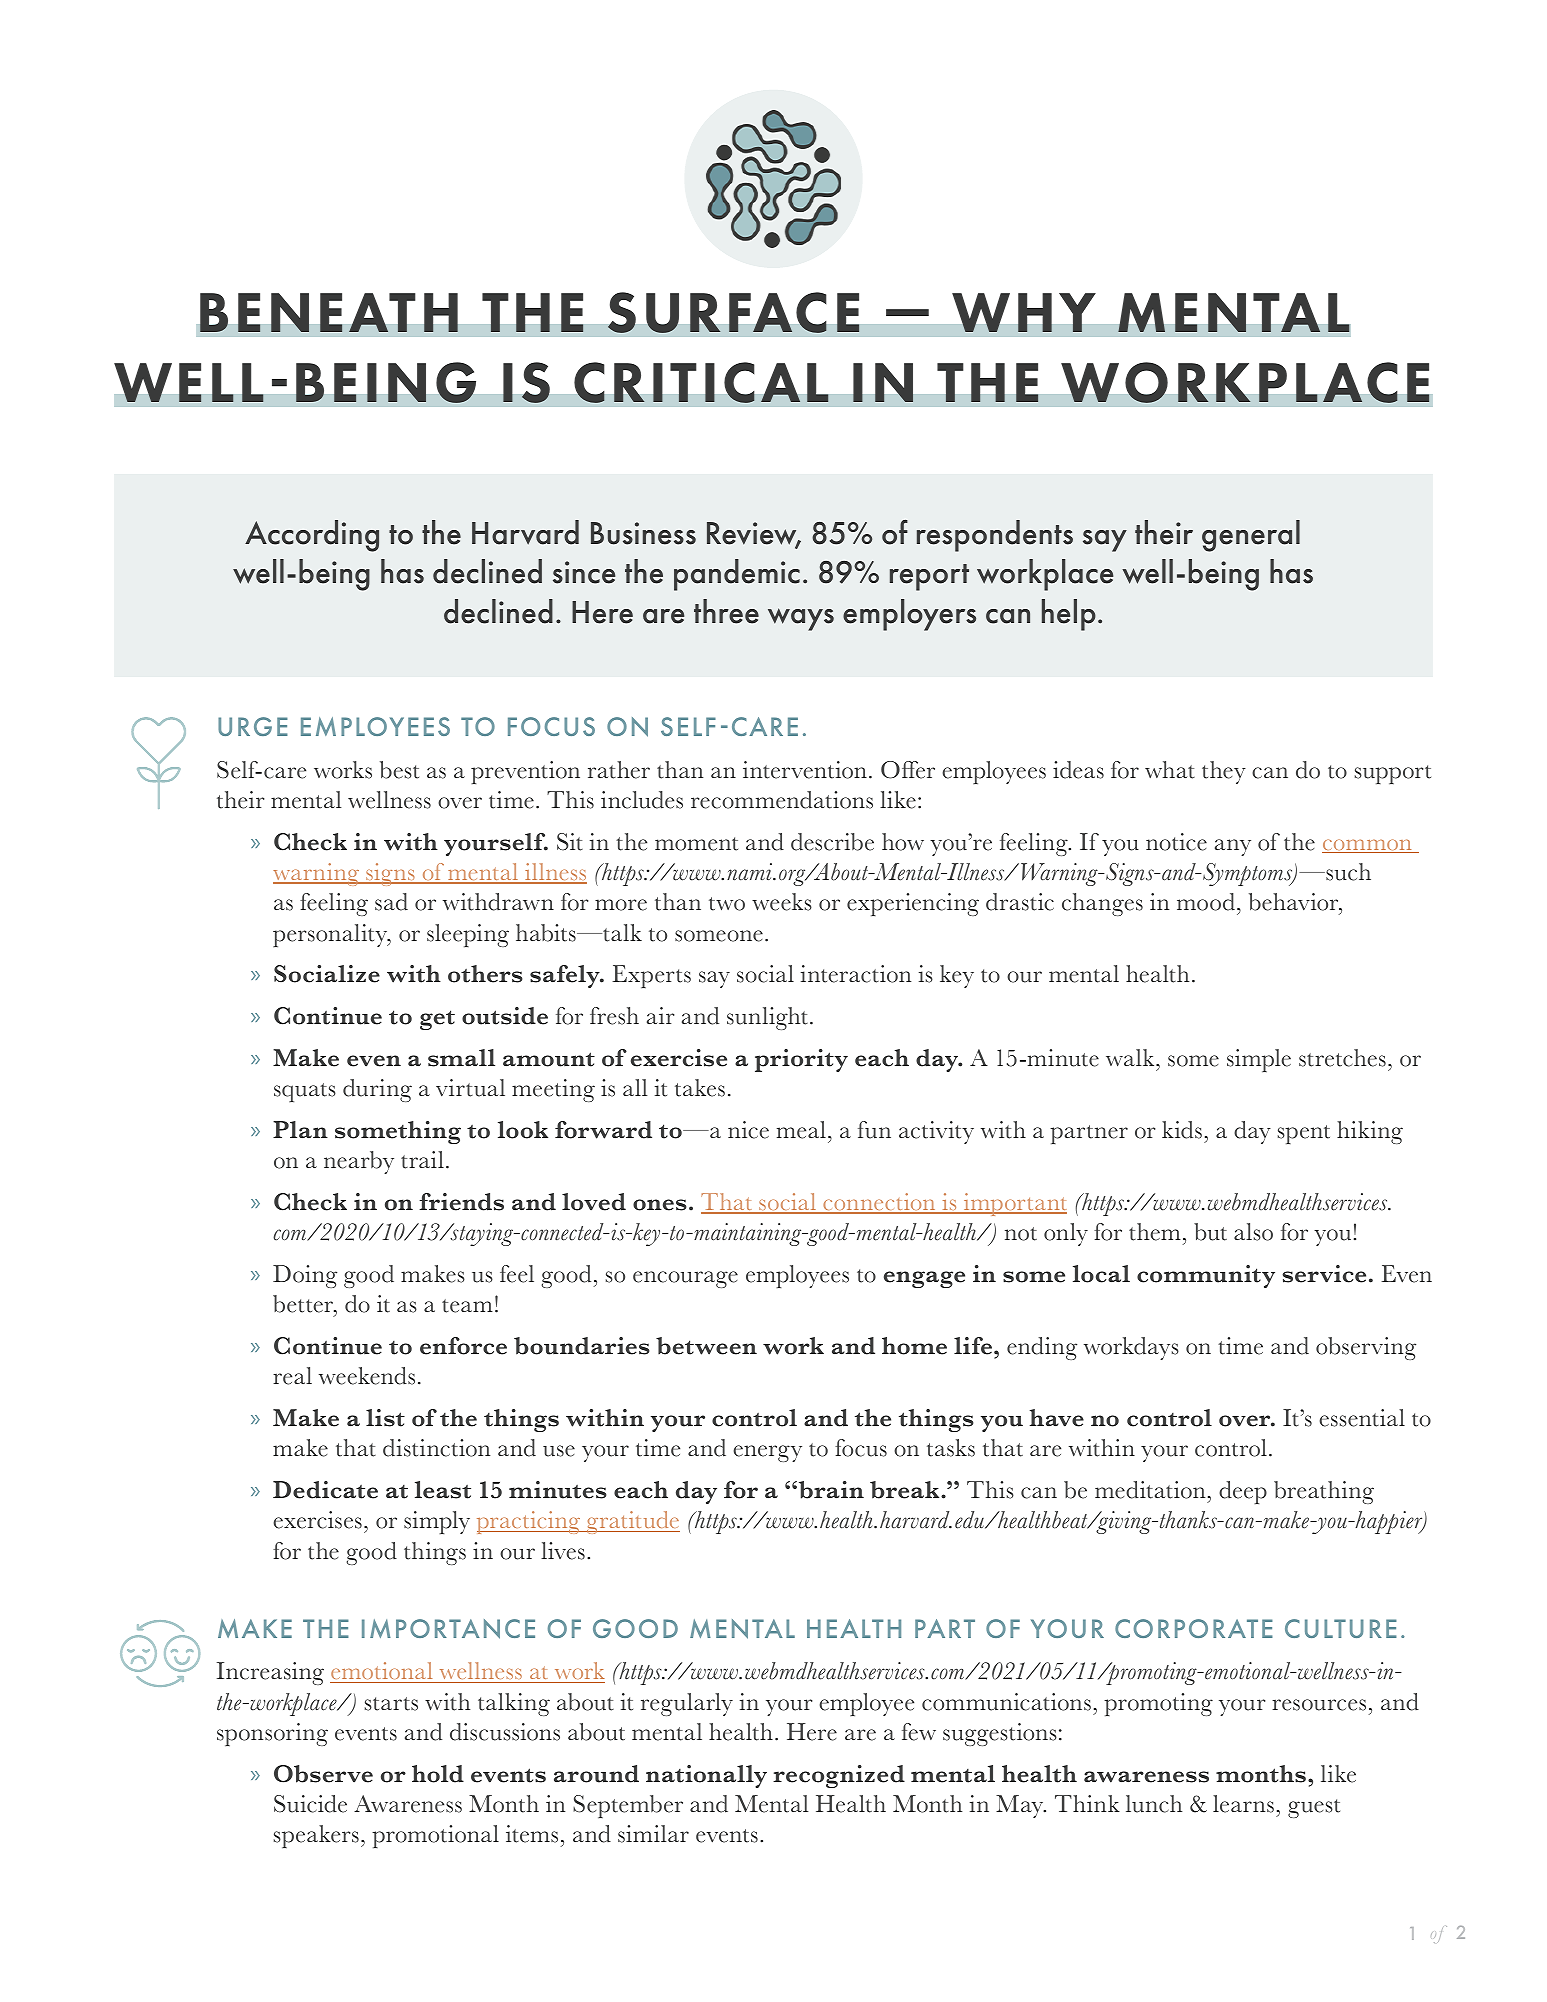  Describe the element at coordinates (839, 1776) in the screenshot. I see `recognized` at that location.
